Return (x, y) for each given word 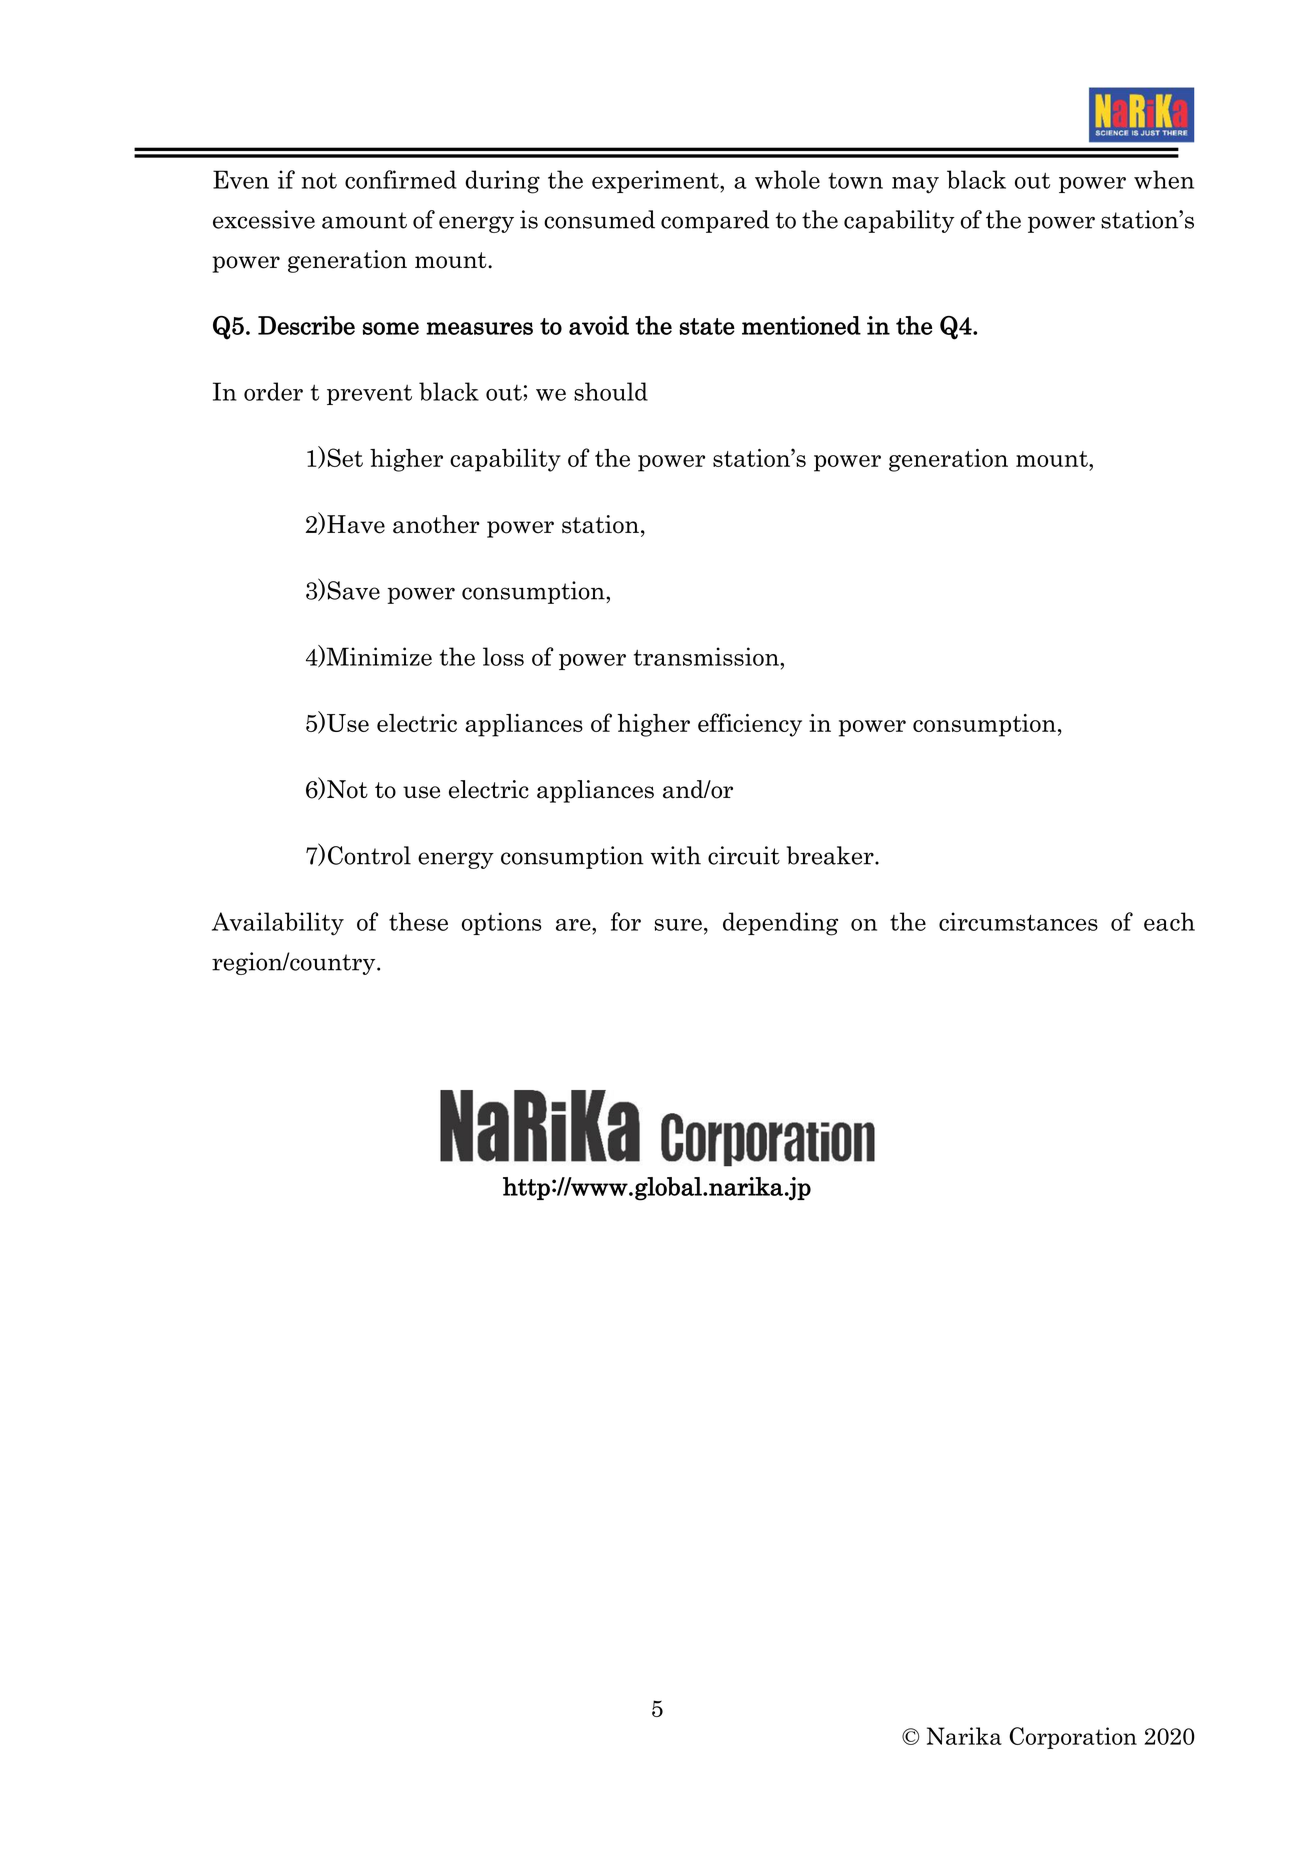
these (418, 921)
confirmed (401, 179)
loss (503, 656)
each (1169, 921)
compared (715, 221)
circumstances (1018, 921)
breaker (831, 855)
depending (780, 924)
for (626, 921)
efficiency (750, 725)
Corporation (1073, 1738)
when (1164, 179)
